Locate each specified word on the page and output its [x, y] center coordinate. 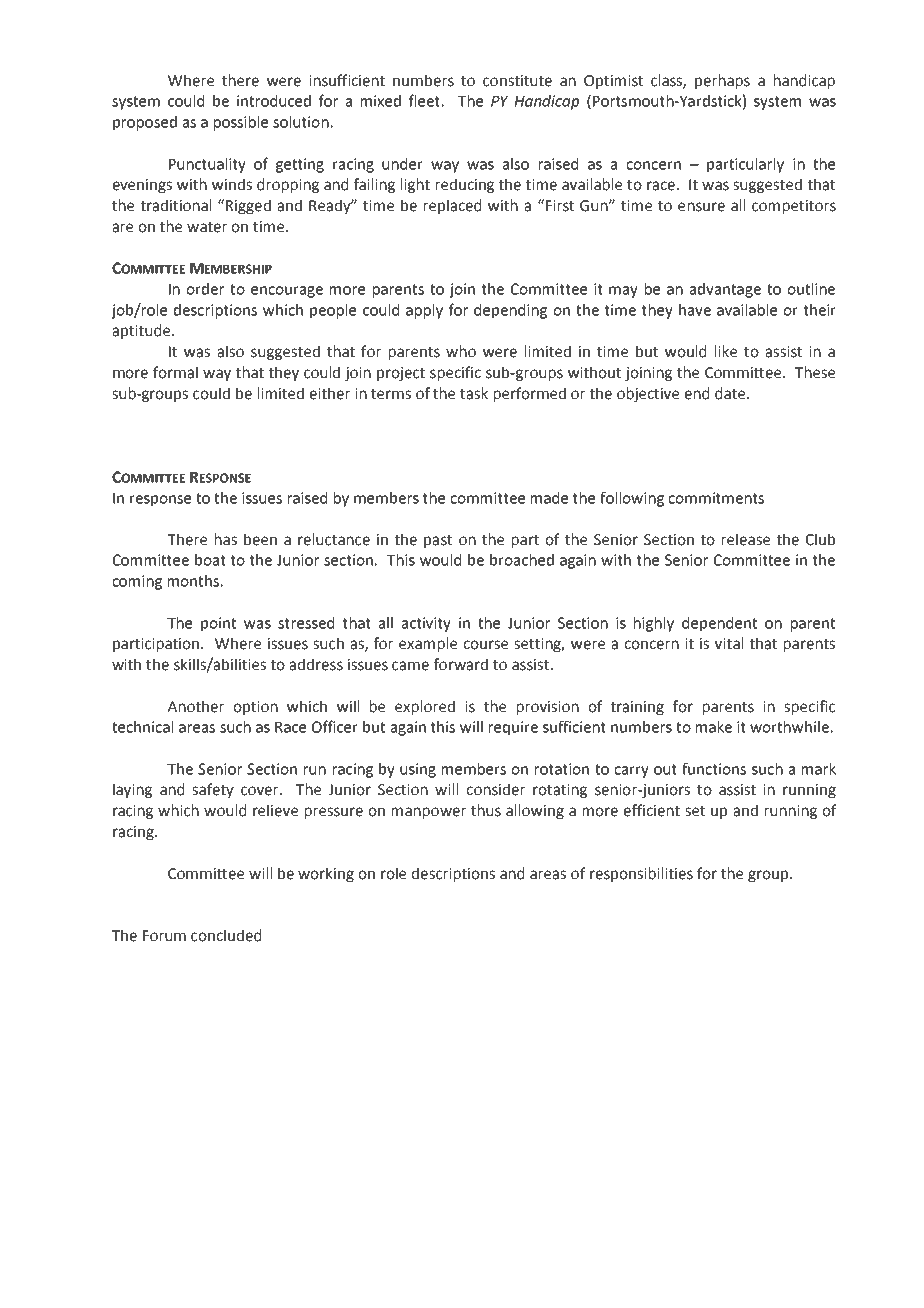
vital [729, 643]
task [474, 393]
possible [241, 123]
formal [175, 372]
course [485, 645]
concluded [226, 935]
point [218, 624]
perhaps [722, 81]
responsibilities [641, 874]
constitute [517, 81]
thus [486, 810]
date [731, 393]
